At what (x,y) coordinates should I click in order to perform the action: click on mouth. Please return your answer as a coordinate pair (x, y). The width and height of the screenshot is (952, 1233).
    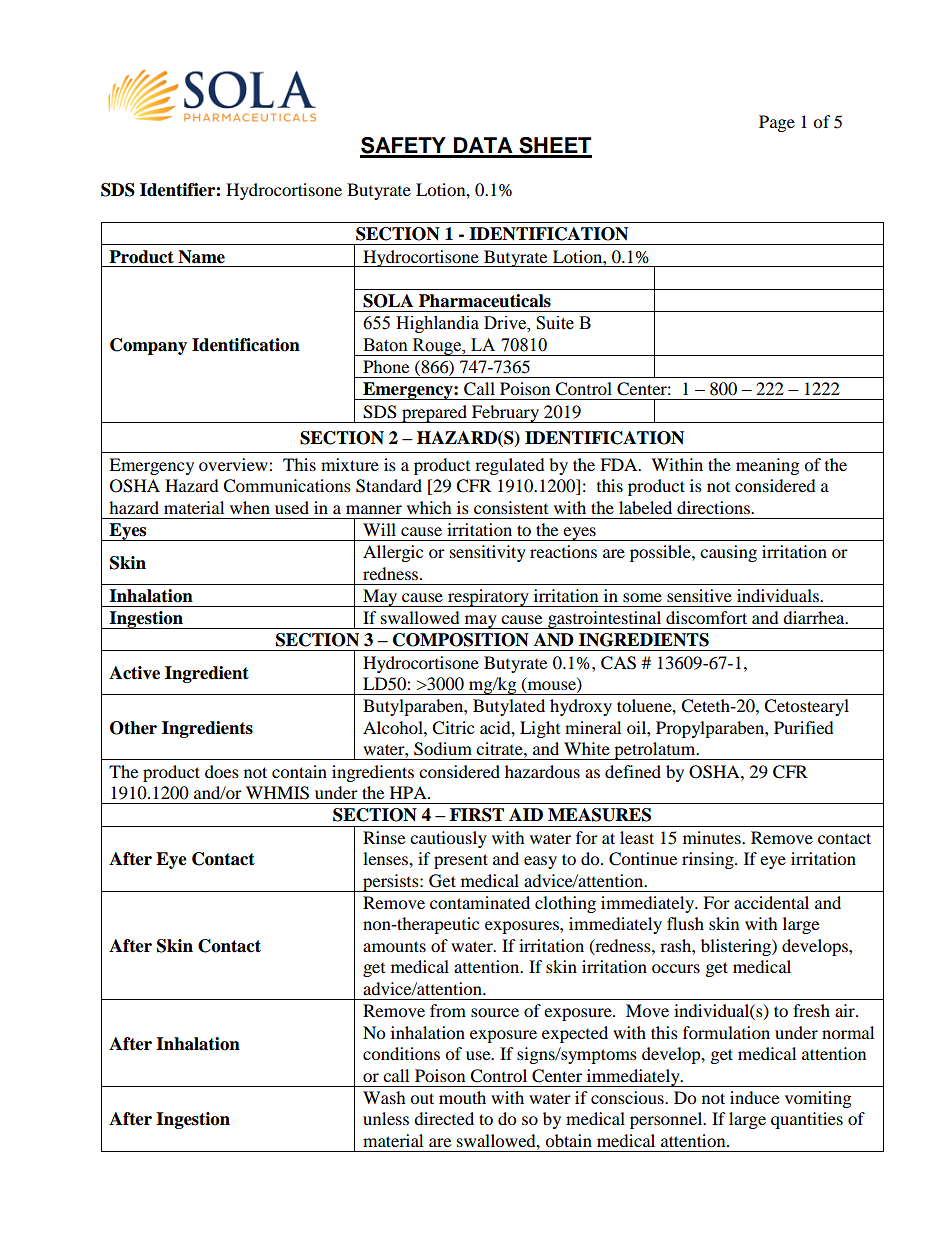
    Looking at the image, I should click on (462, 1097).
